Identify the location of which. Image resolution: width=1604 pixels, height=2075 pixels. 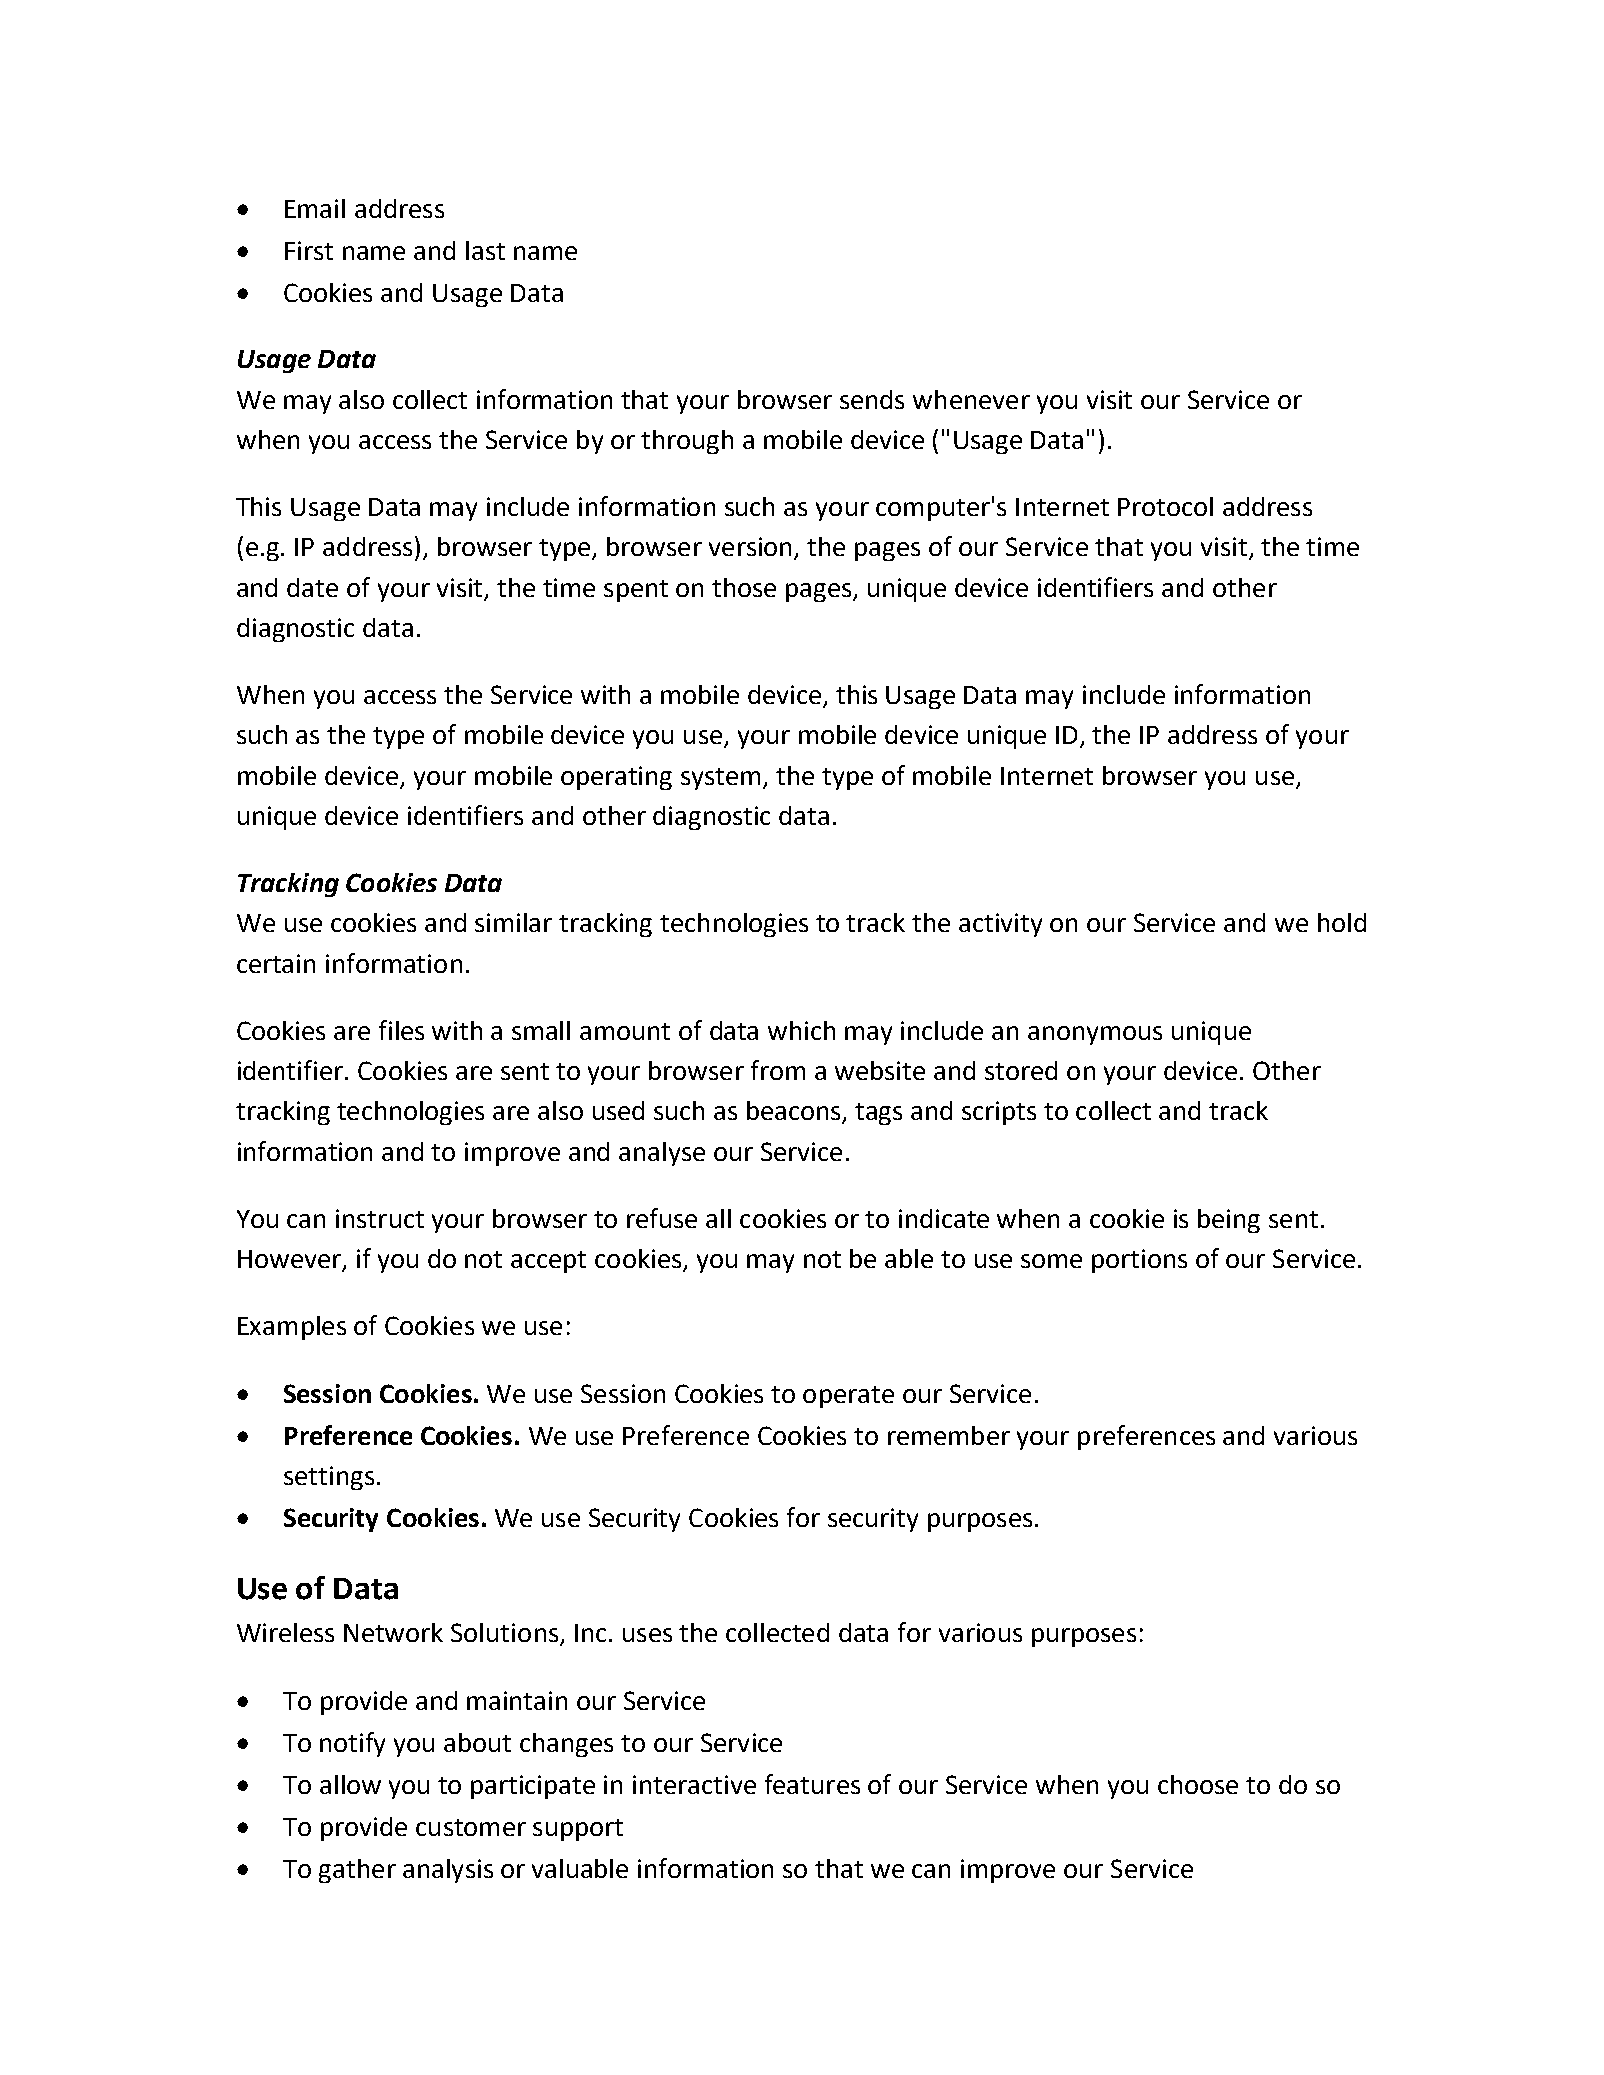
(801, 1030).
